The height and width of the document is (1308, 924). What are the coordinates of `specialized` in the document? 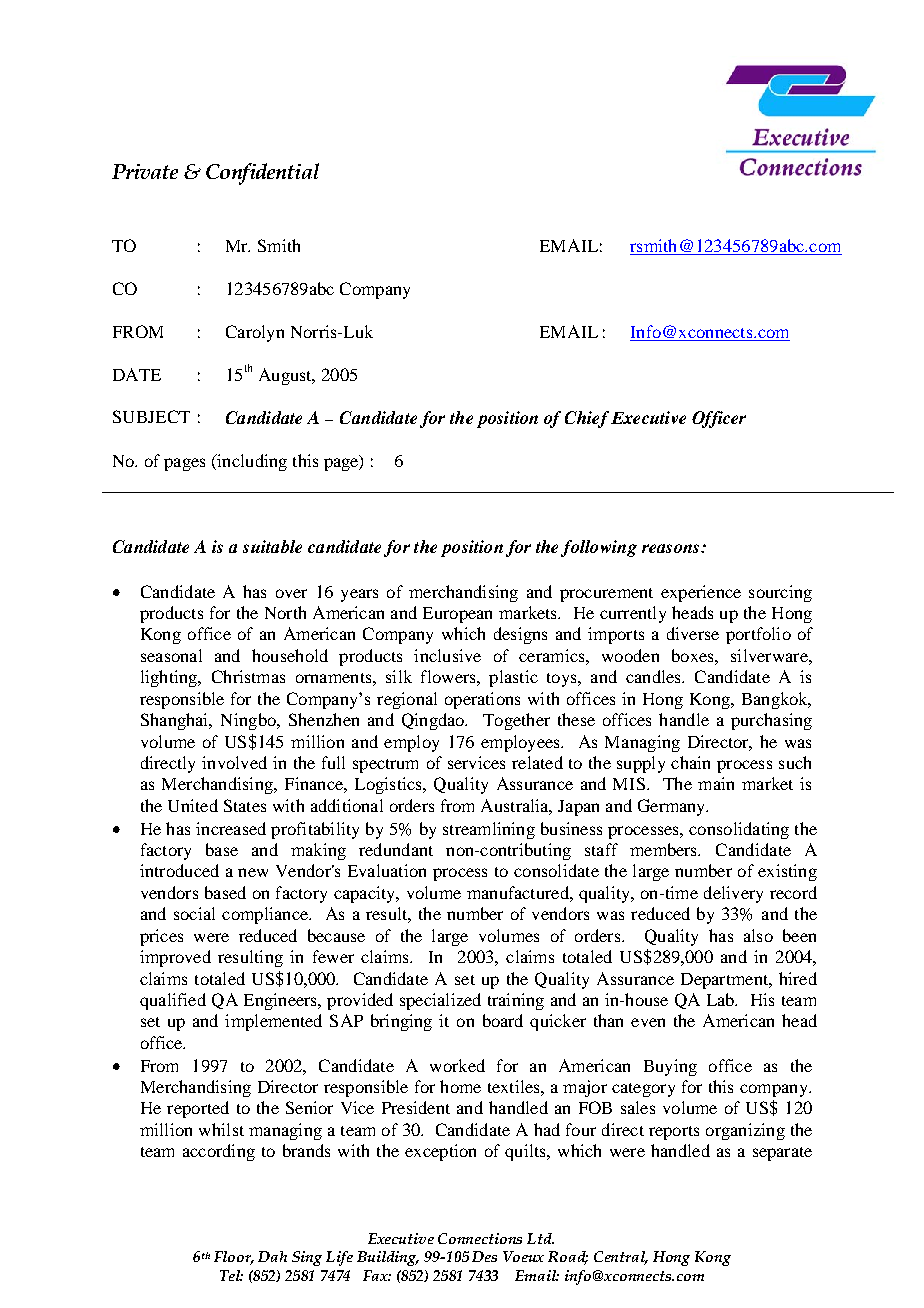 It's located at (440, 1001).
